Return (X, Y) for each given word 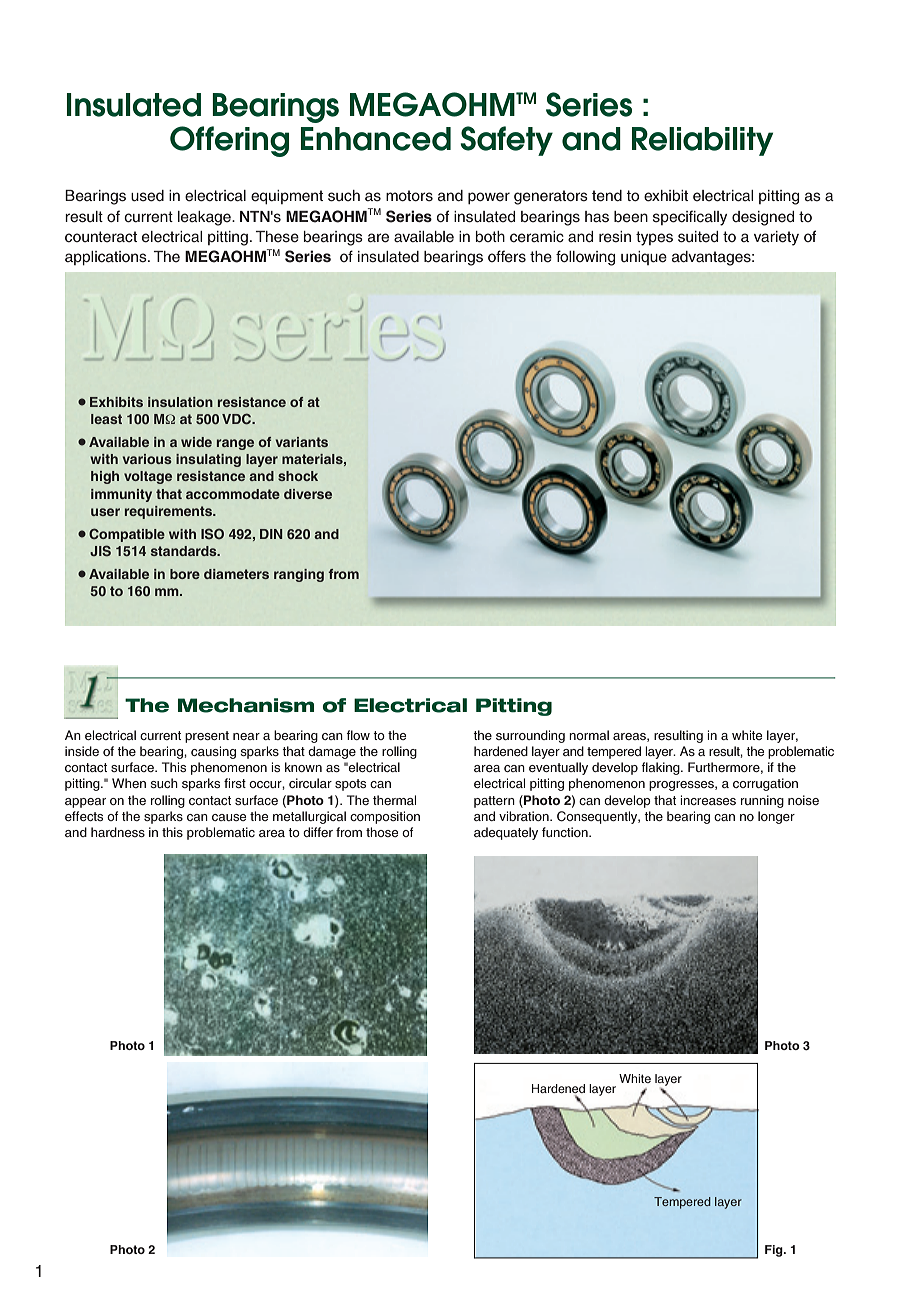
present (207, 737)
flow (358, 735)
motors (409, 196)
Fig (775, 1251)
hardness (118, 832)
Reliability (702, 141)
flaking (661, 768)
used (147, 196)
